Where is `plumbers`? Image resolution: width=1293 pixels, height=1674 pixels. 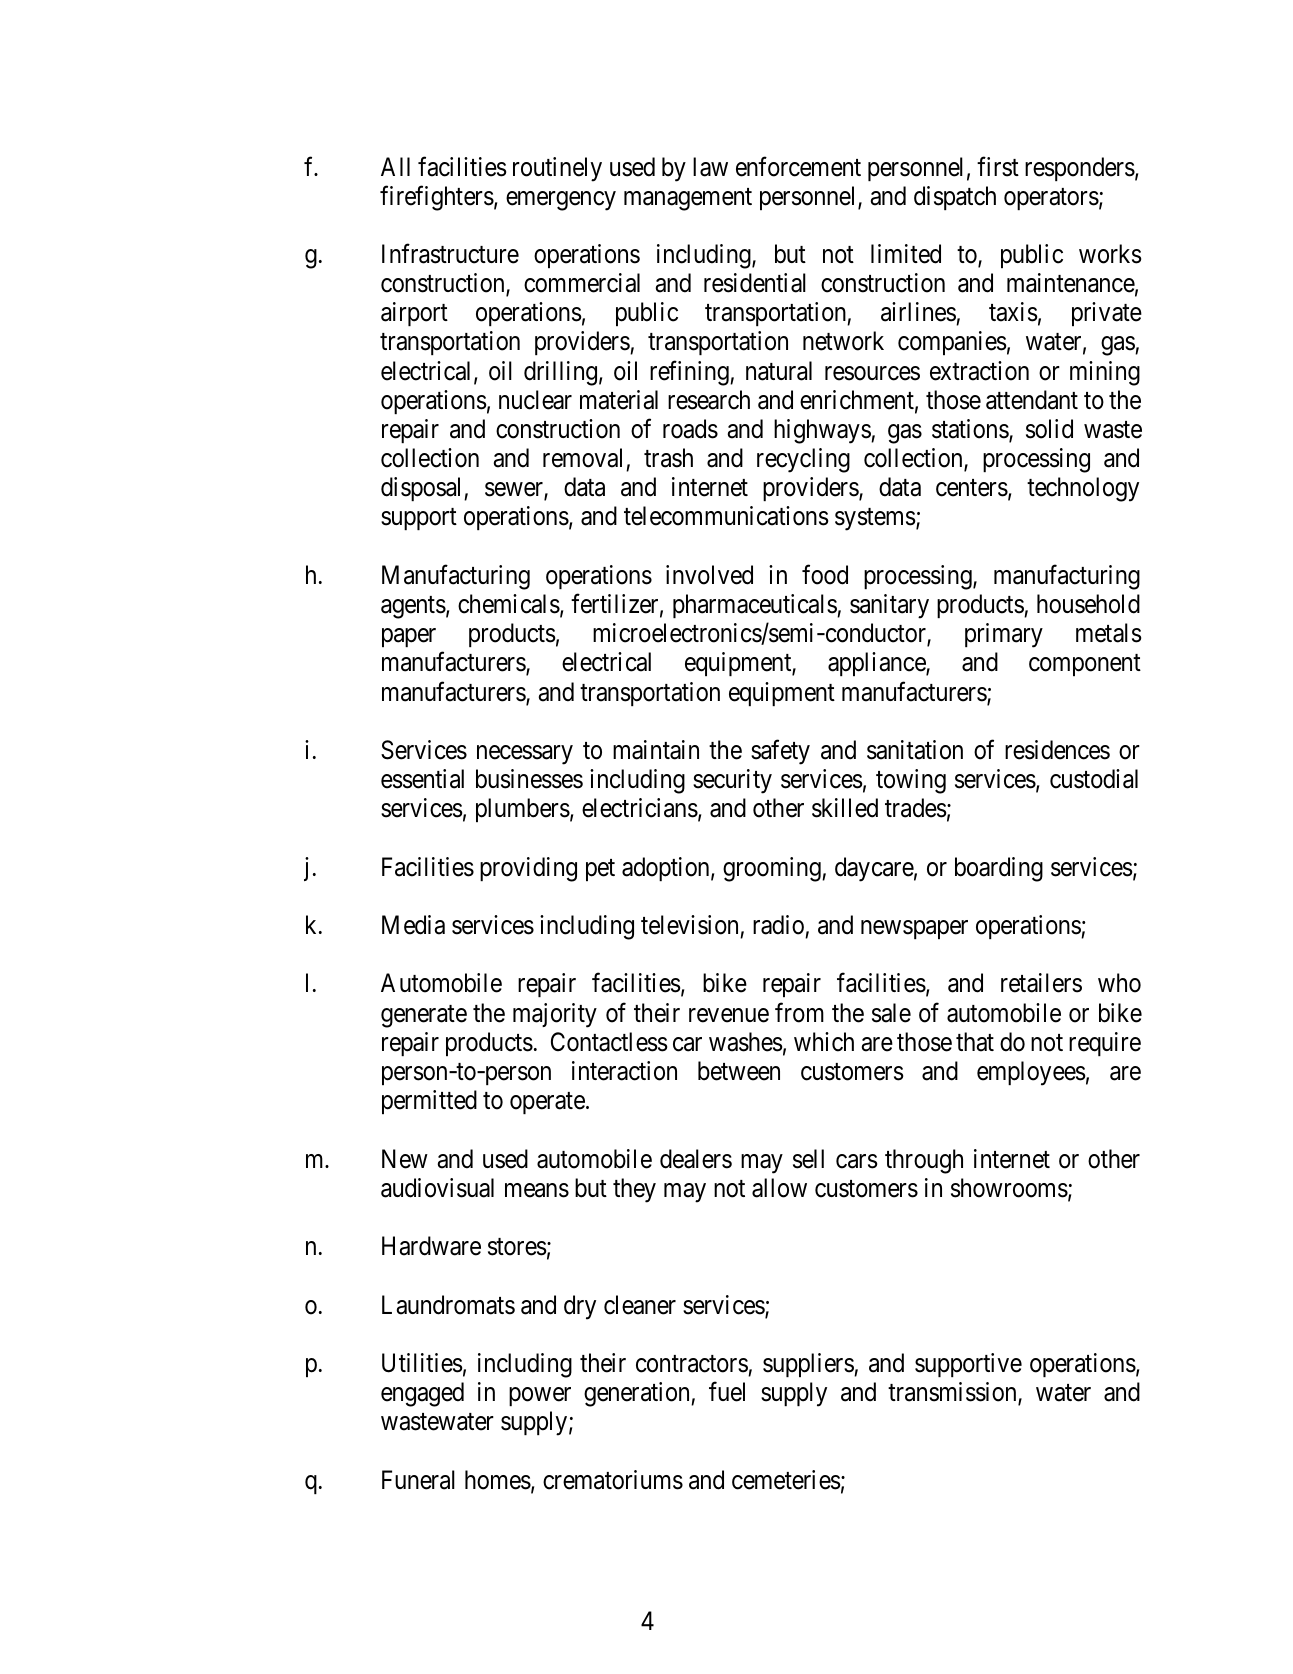 plumbers is located at coordinates (523, 810).
